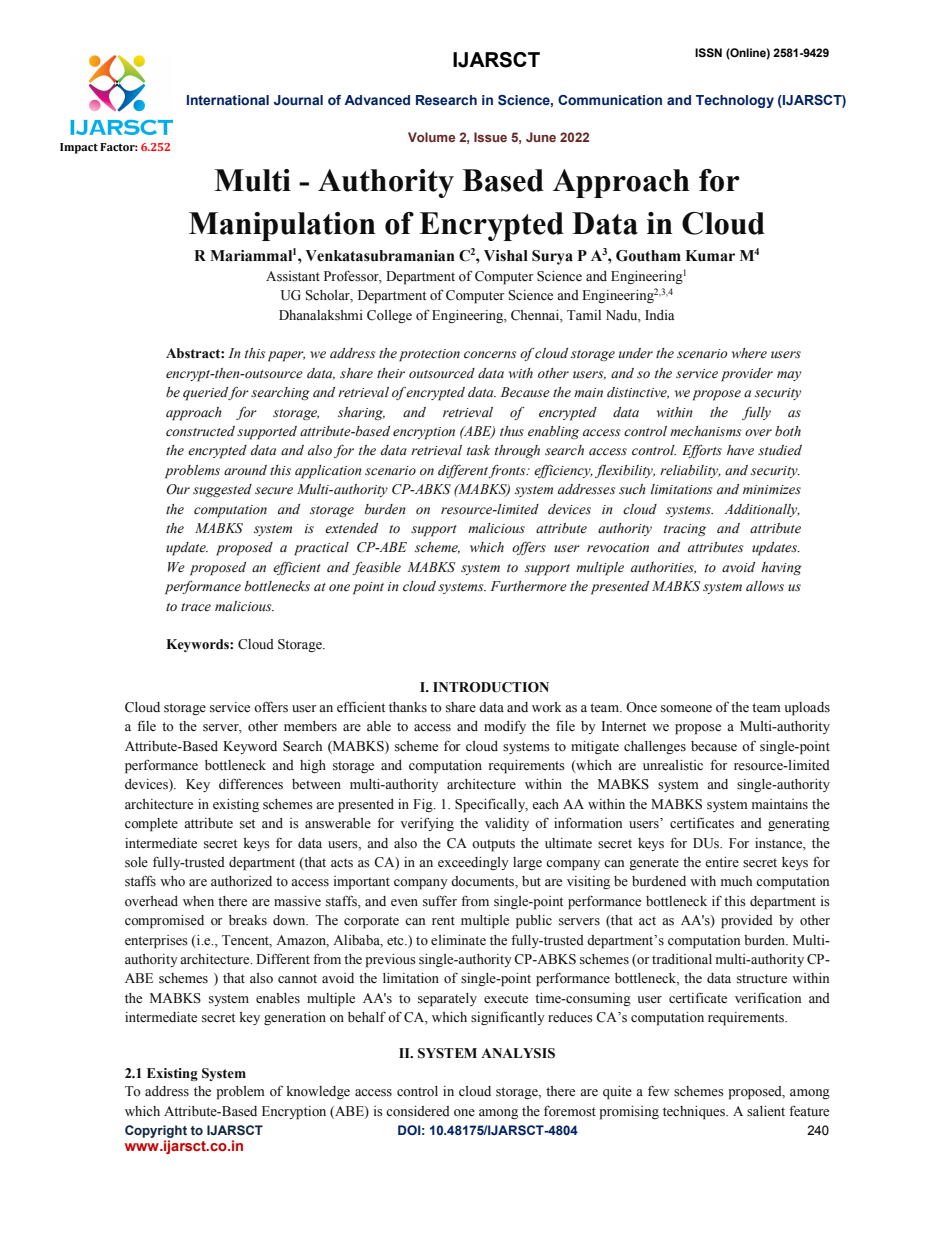  What do you see at coordinates (705, 431) in the screenshot?
I see `mechanisms` at bounding box center [705, 431].
